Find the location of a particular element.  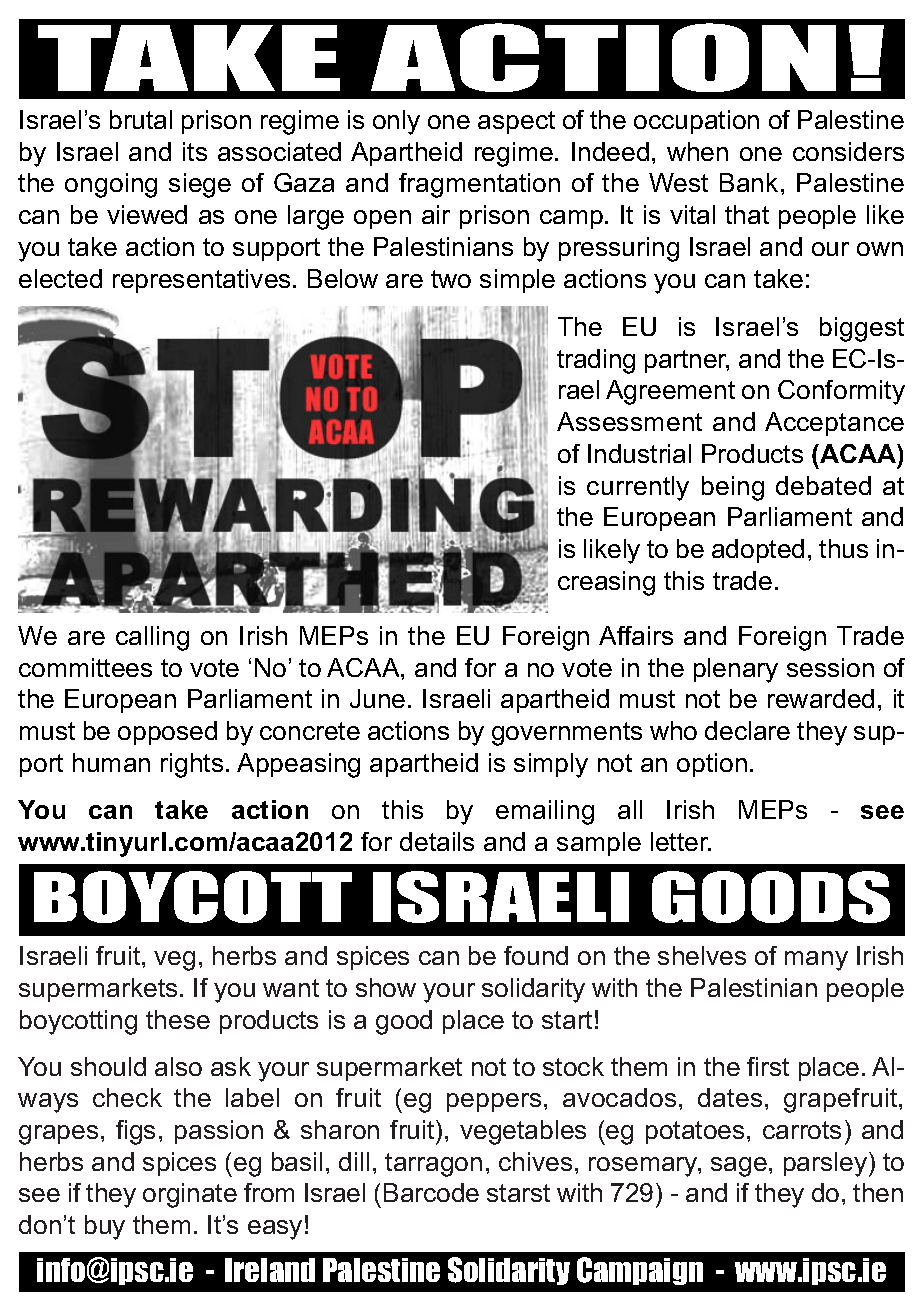

June is located at coordinates (377, 698).
